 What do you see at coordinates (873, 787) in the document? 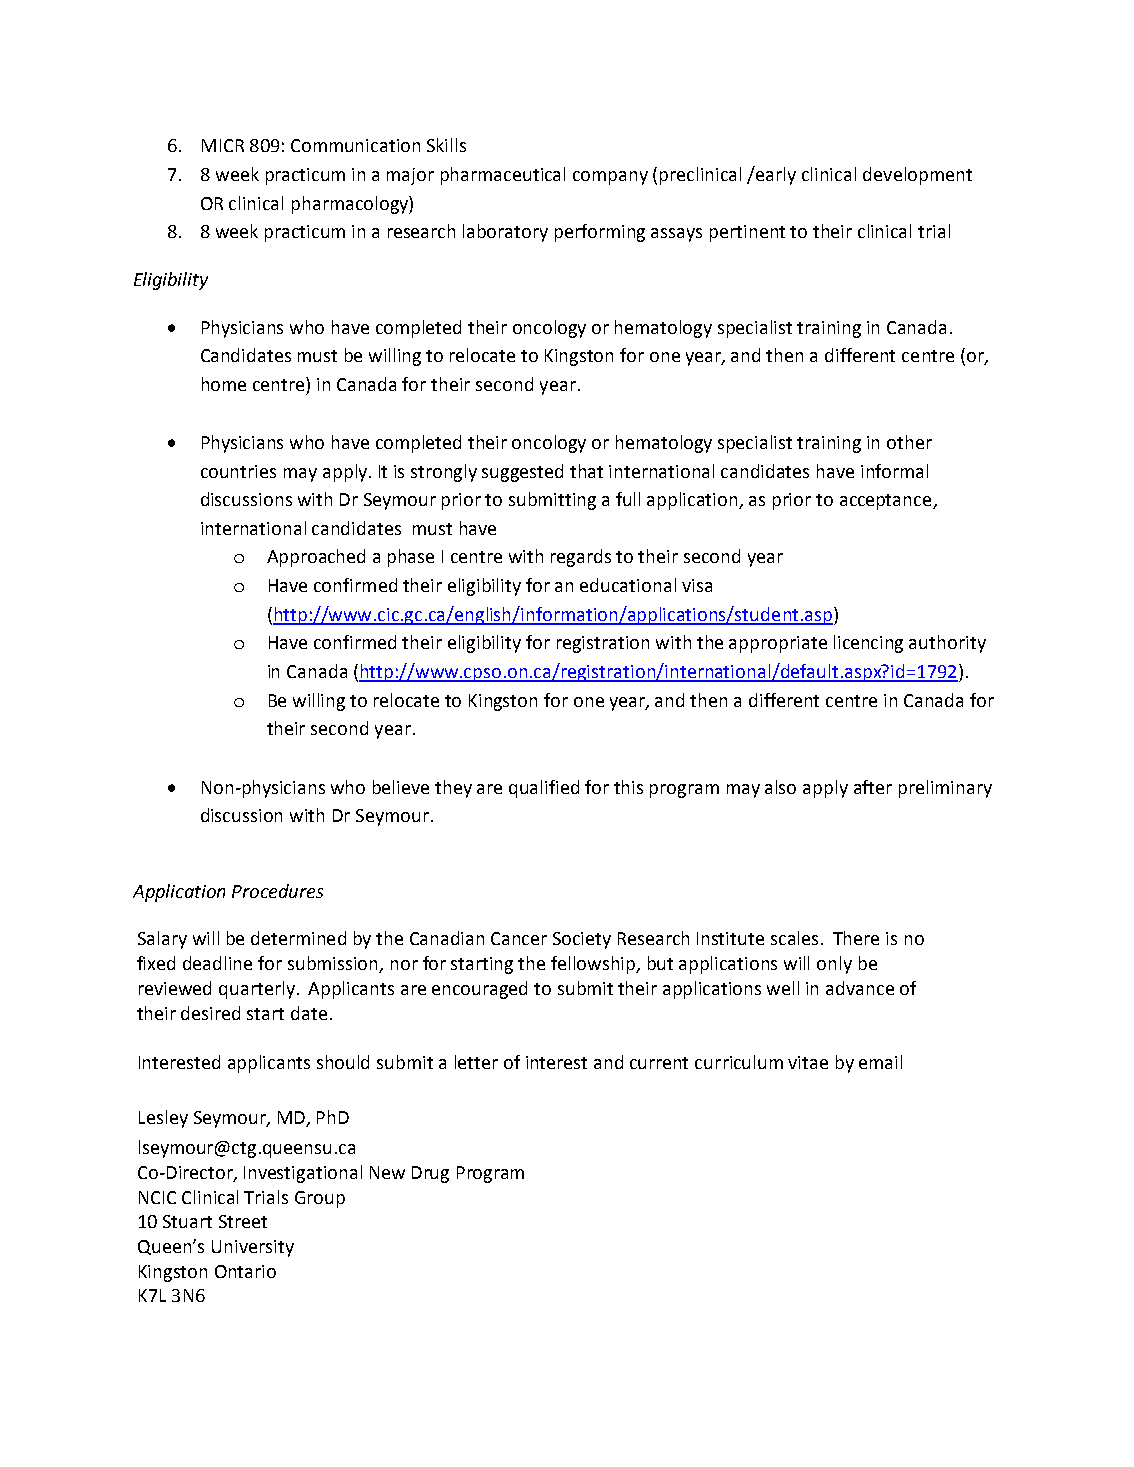
I see `after` at bounding box center [873, 787].
